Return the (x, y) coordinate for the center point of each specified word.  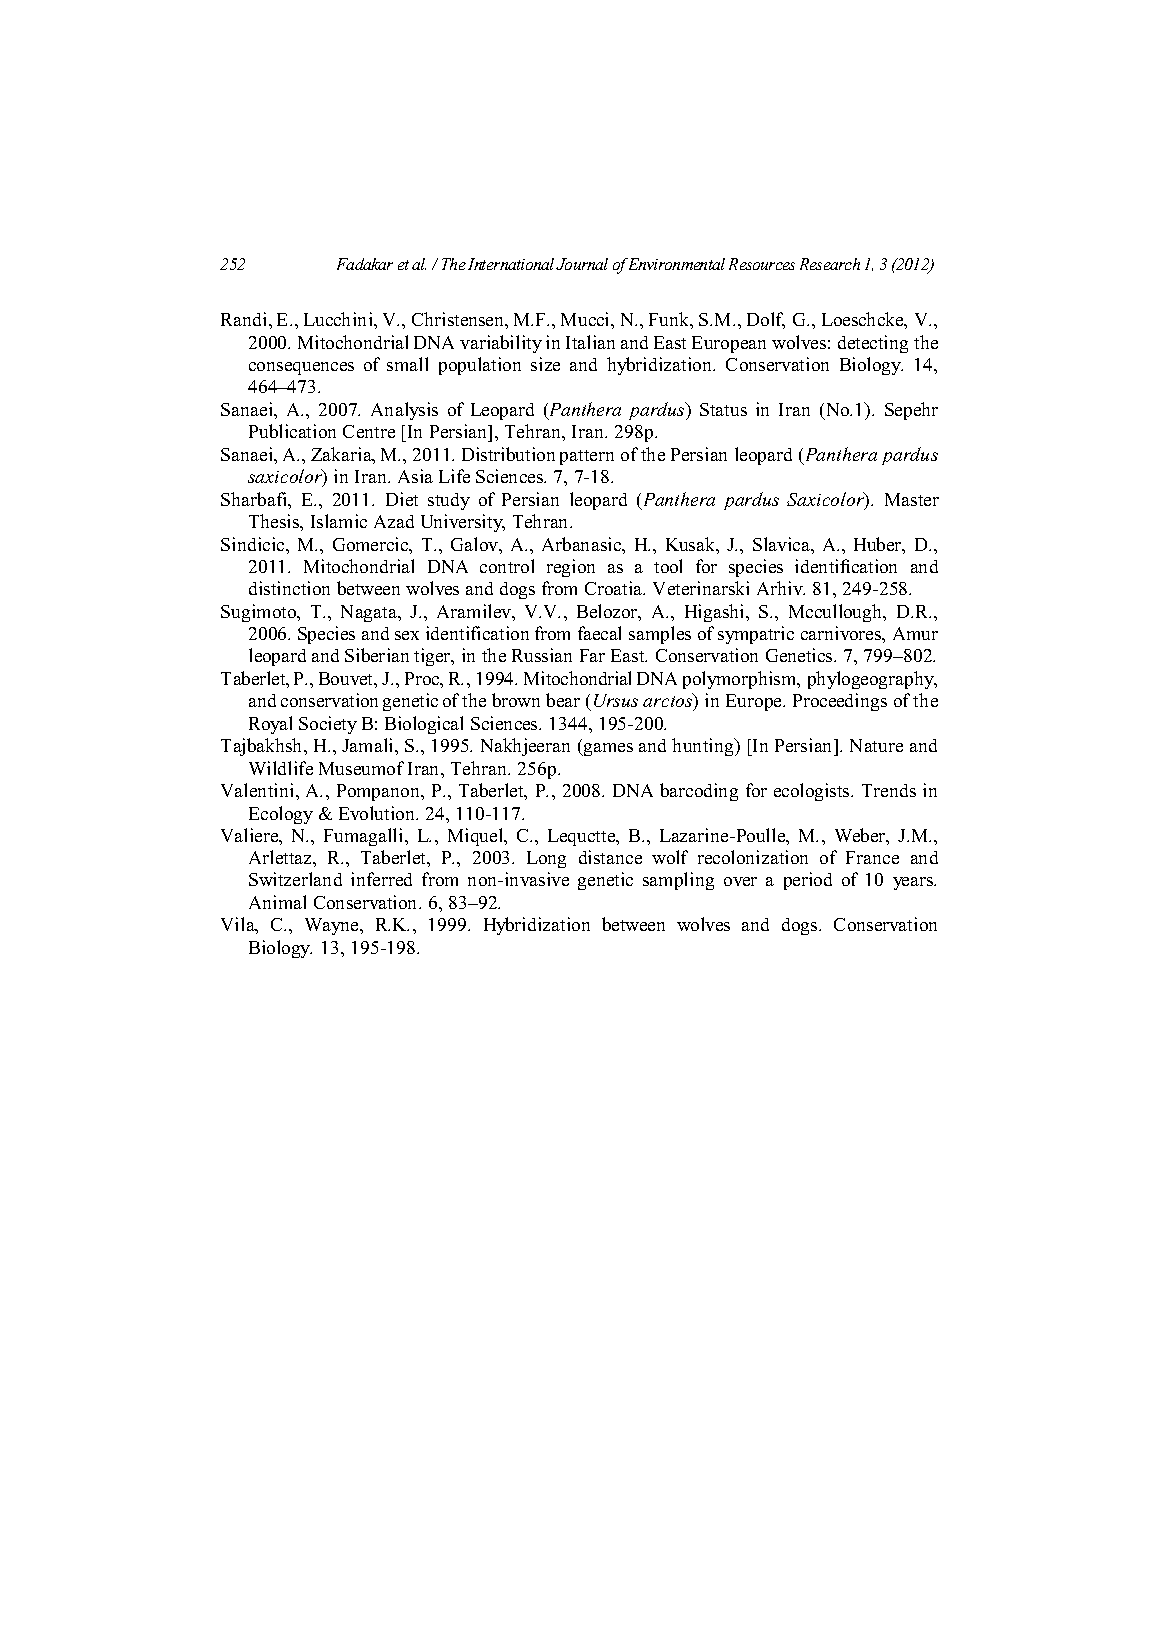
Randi (245, 319)
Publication (292, 431)
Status (723, 409)
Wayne (333, 926)
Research (830, 264)
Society (328, 725)
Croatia (615, 588)
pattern (587, 457)
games (607, 749)
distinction (289, 588)
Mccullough (837, 613)
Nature (876, 745)
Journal (582, 264)
